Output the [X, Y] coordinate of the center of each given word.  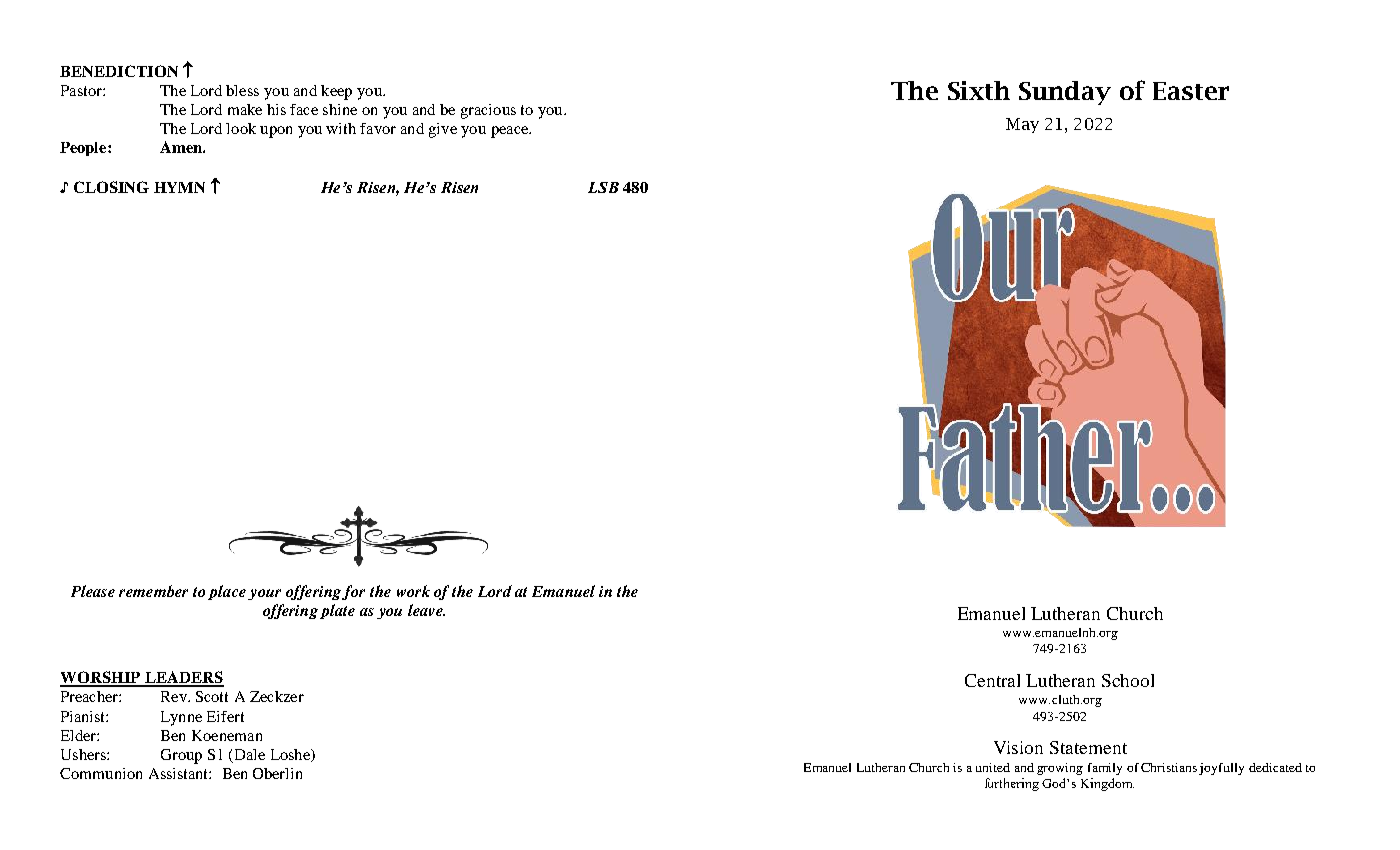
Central [992, 680]
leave [426, 610]
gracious [488, 111]
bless [242, 90]
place [227, 592]
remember [153, 591]
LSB [603, 187]
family [1105, 769]
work [413, 591]
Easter [1191, 91]
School [1128, 680]
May [1022, 125]
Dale [250, 754]
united [993, 767]
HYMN [179, 187]
